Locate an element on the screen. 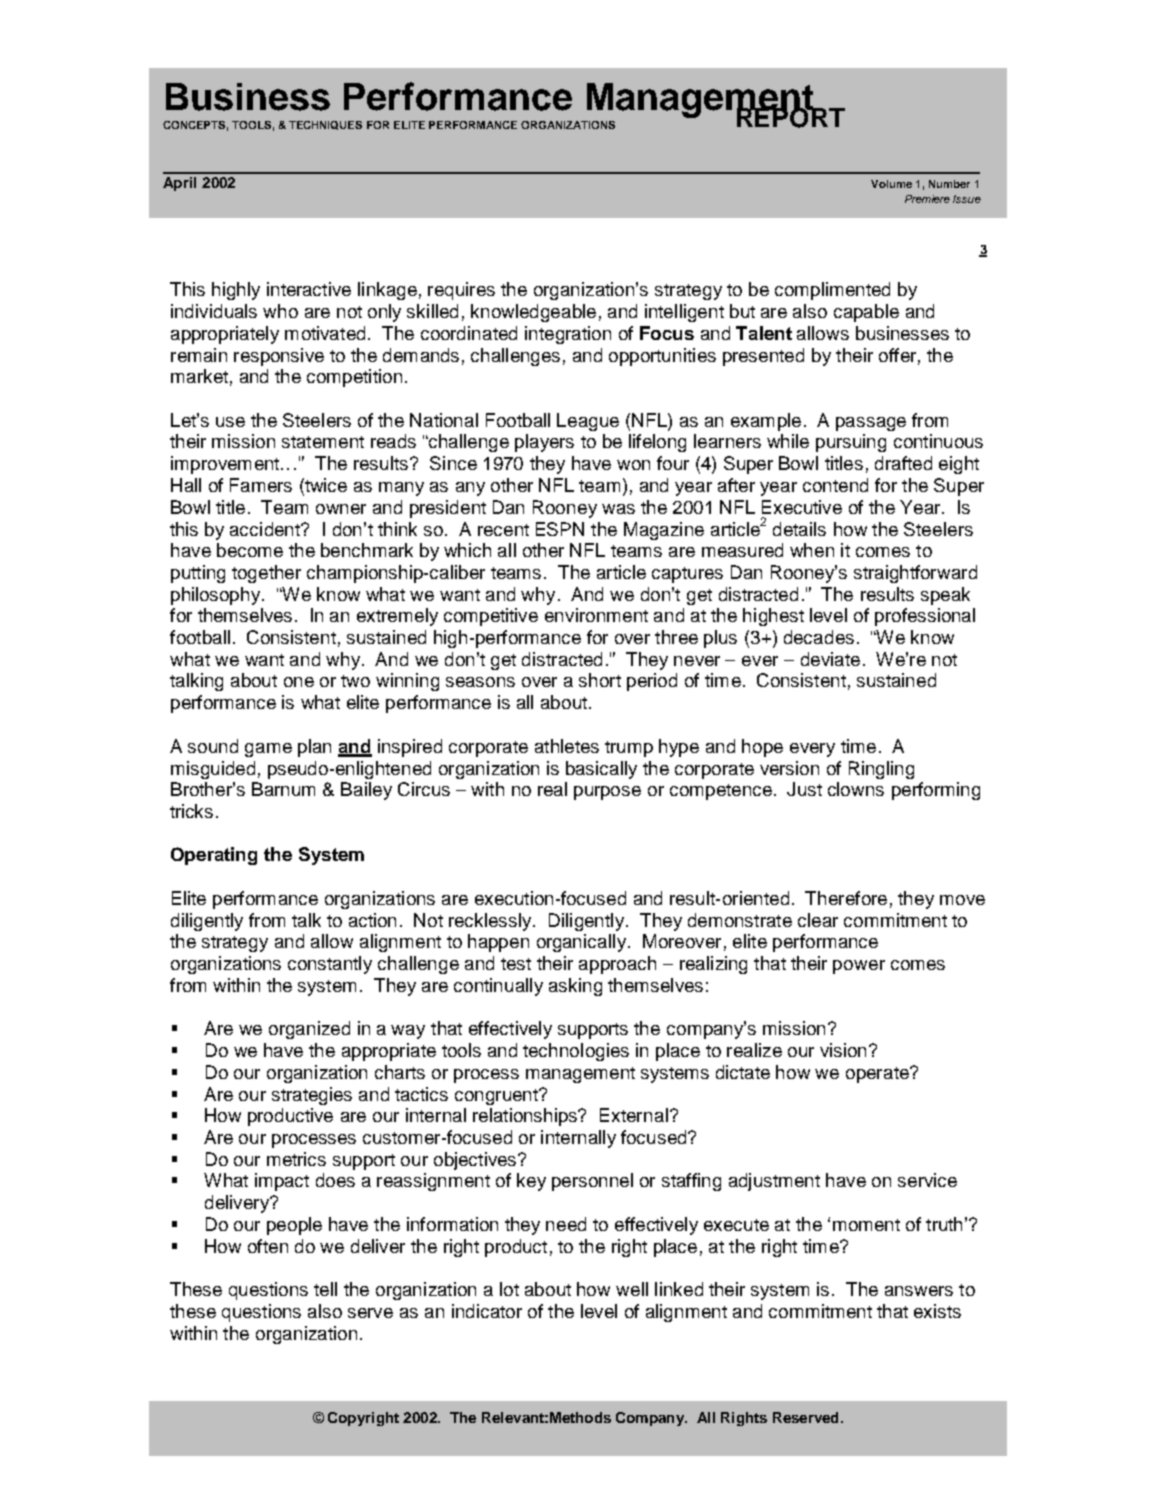 This screenshot has width=1157, height=1497. requires is located at coordinates (461, 291).
